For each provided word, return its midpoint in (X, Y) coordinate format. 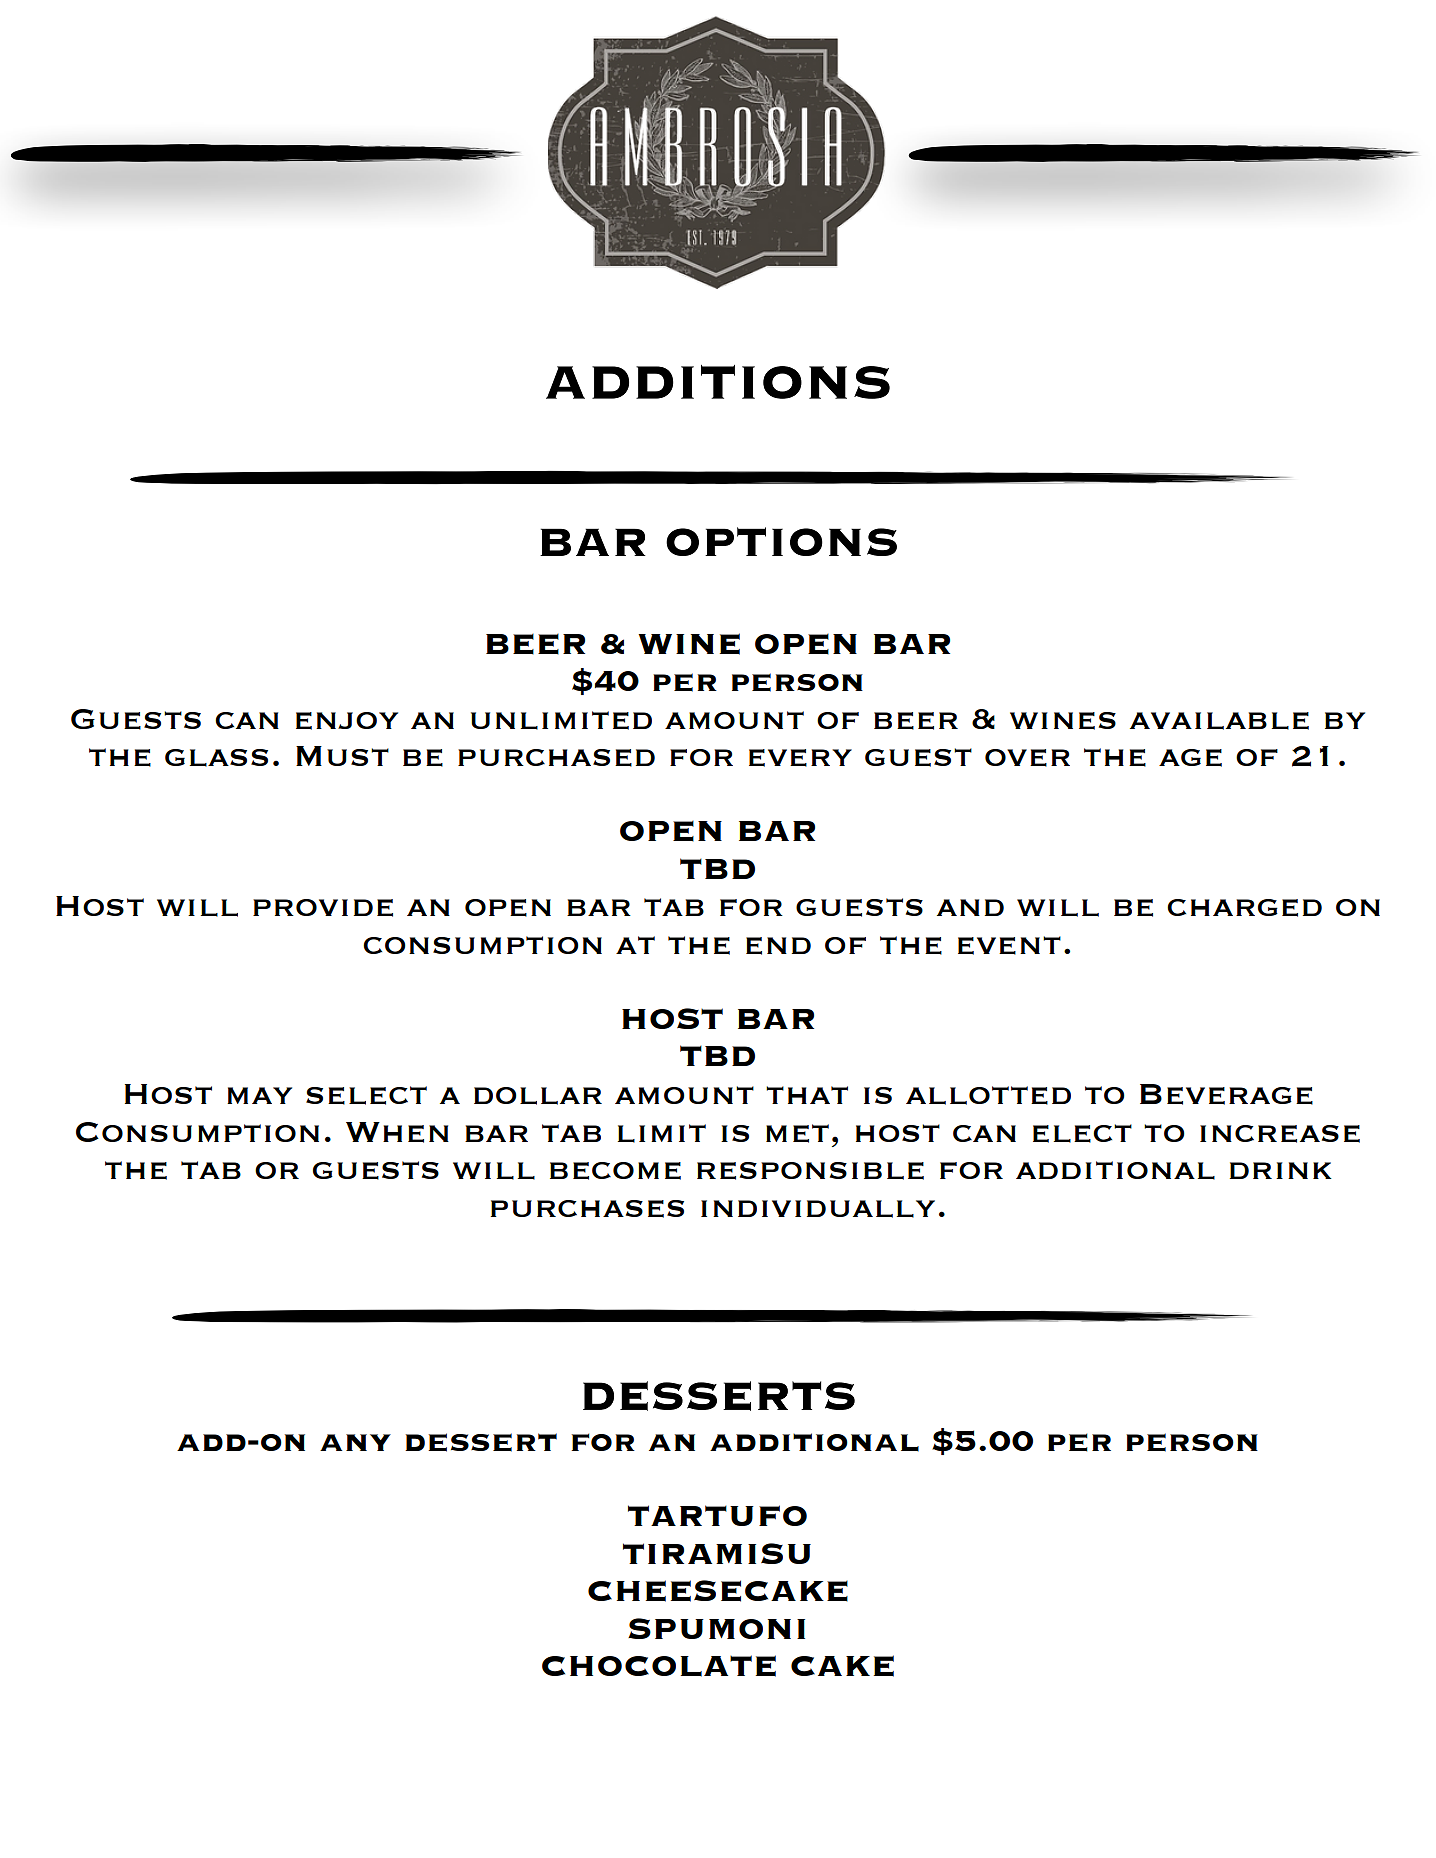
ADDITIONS (718, 382)
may (259, 1095)
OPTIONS (781, 541)
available (1219, 721)
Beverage (1226, 1094)
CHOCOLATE (659, 1666)
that (807, 1095)
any (355, 1442)
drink (1281, 1170)
